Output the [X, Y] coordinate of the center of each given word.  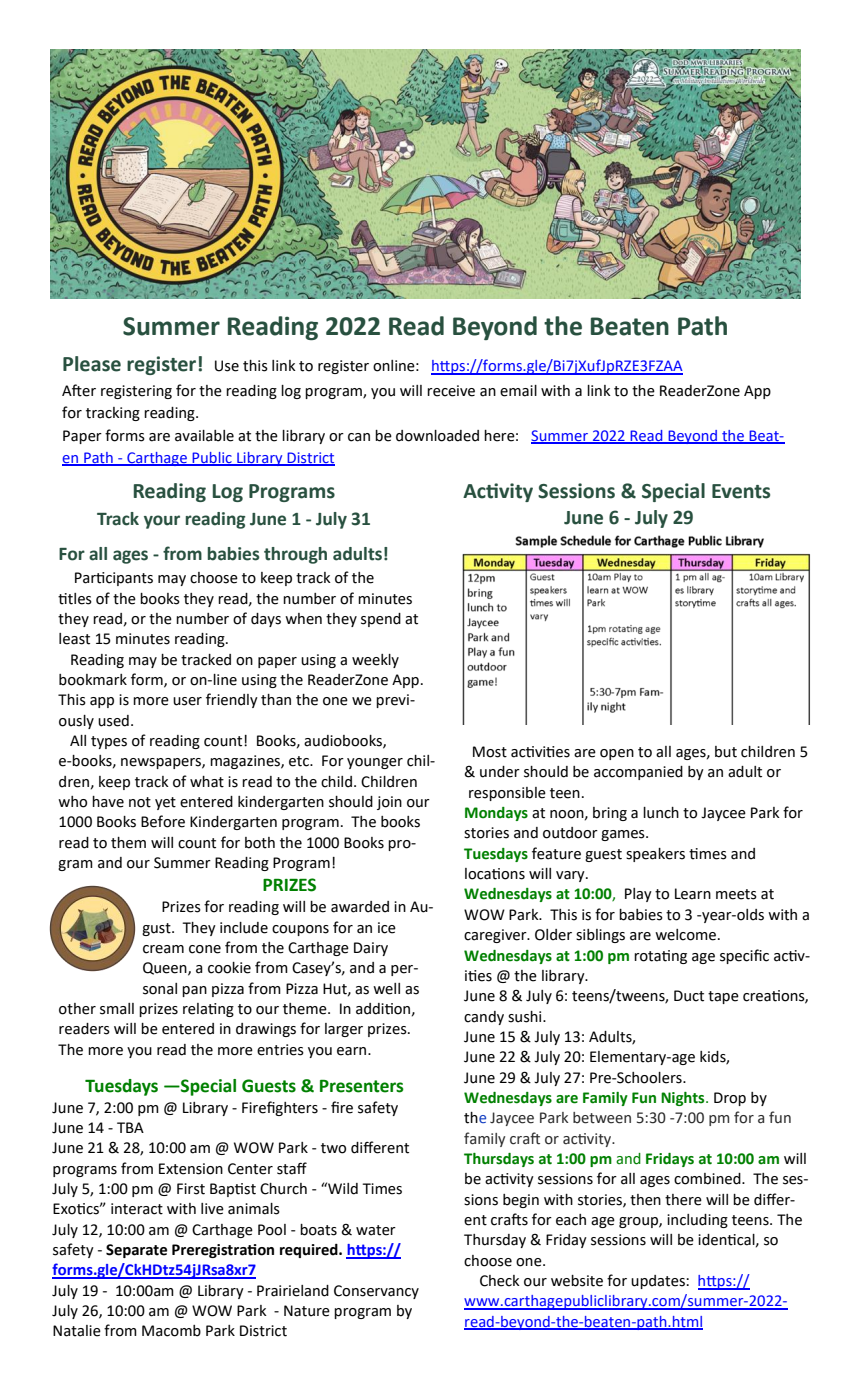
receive [451, 391]
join [389, 803]
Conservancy [376, 1292]
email [518, 391]
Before [163, 821]
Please [92, 364]
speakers [655, 855]
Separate [136, 1251]
